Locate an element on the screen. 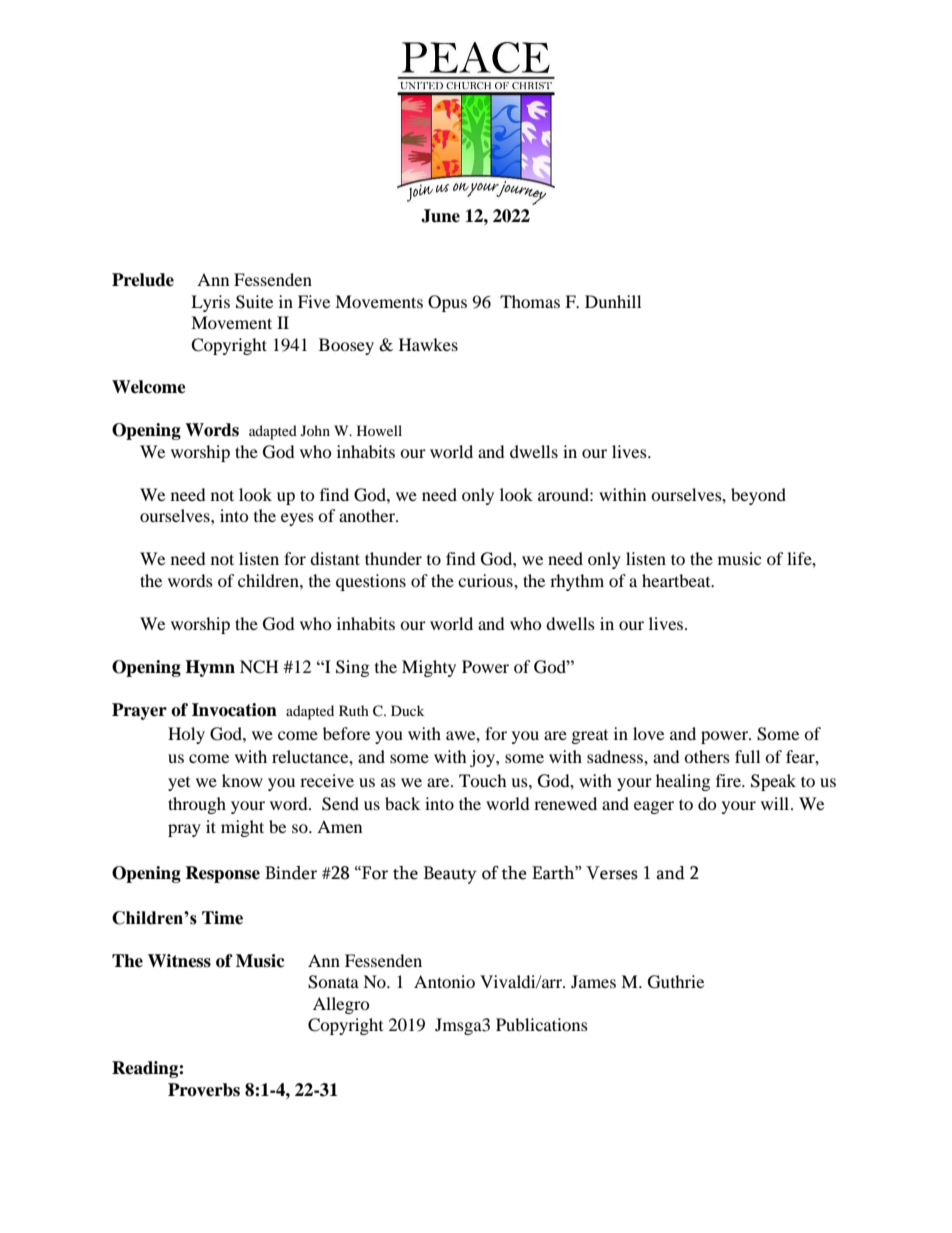  Proverbs is located at coordinates (204, 1090).
